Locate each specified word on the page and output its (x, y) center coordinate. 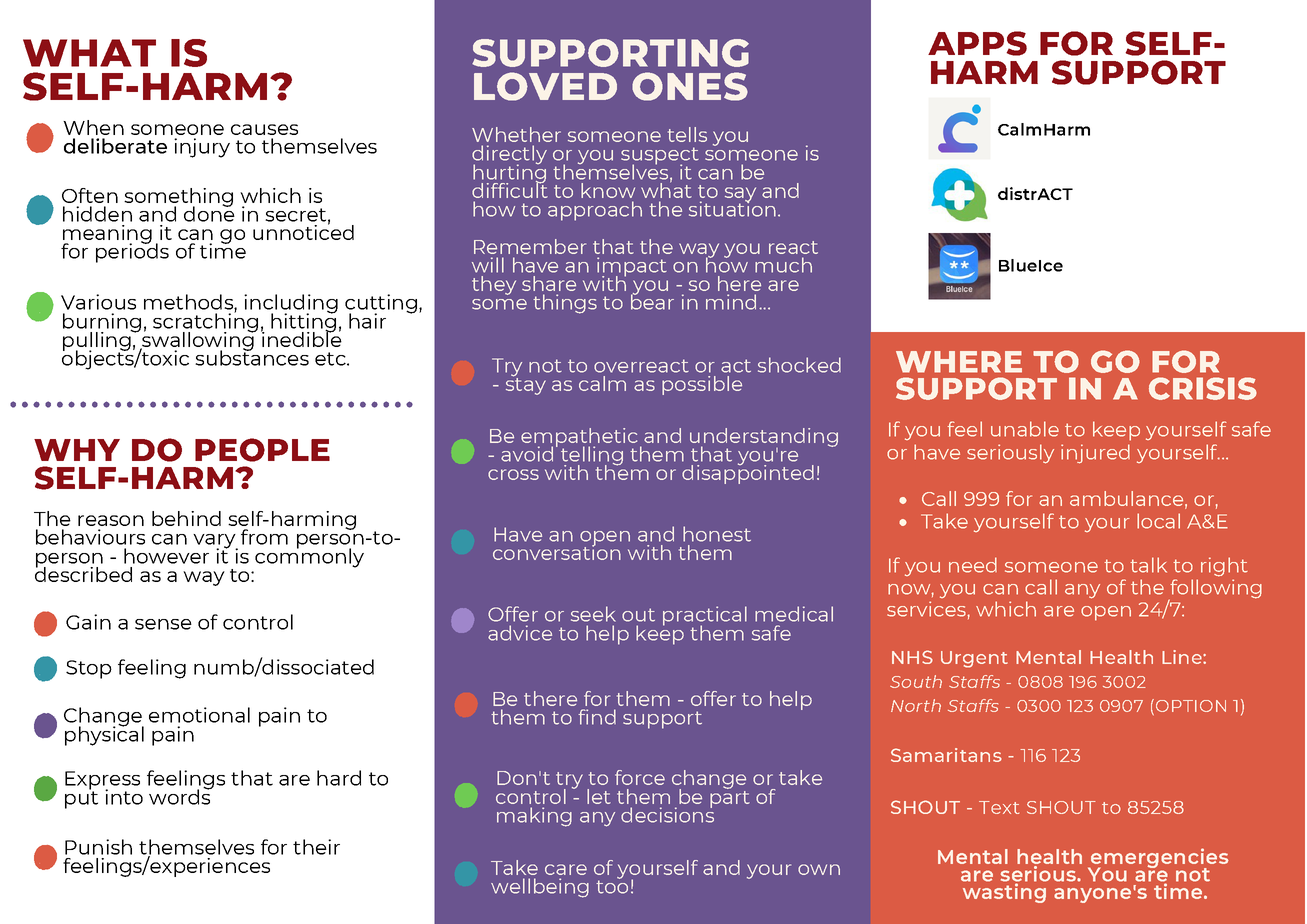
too (612, 886)
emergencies (1159, 859)
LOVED (545, 86)
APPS (977, 43)
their (316, 847)
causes (264, 129)
